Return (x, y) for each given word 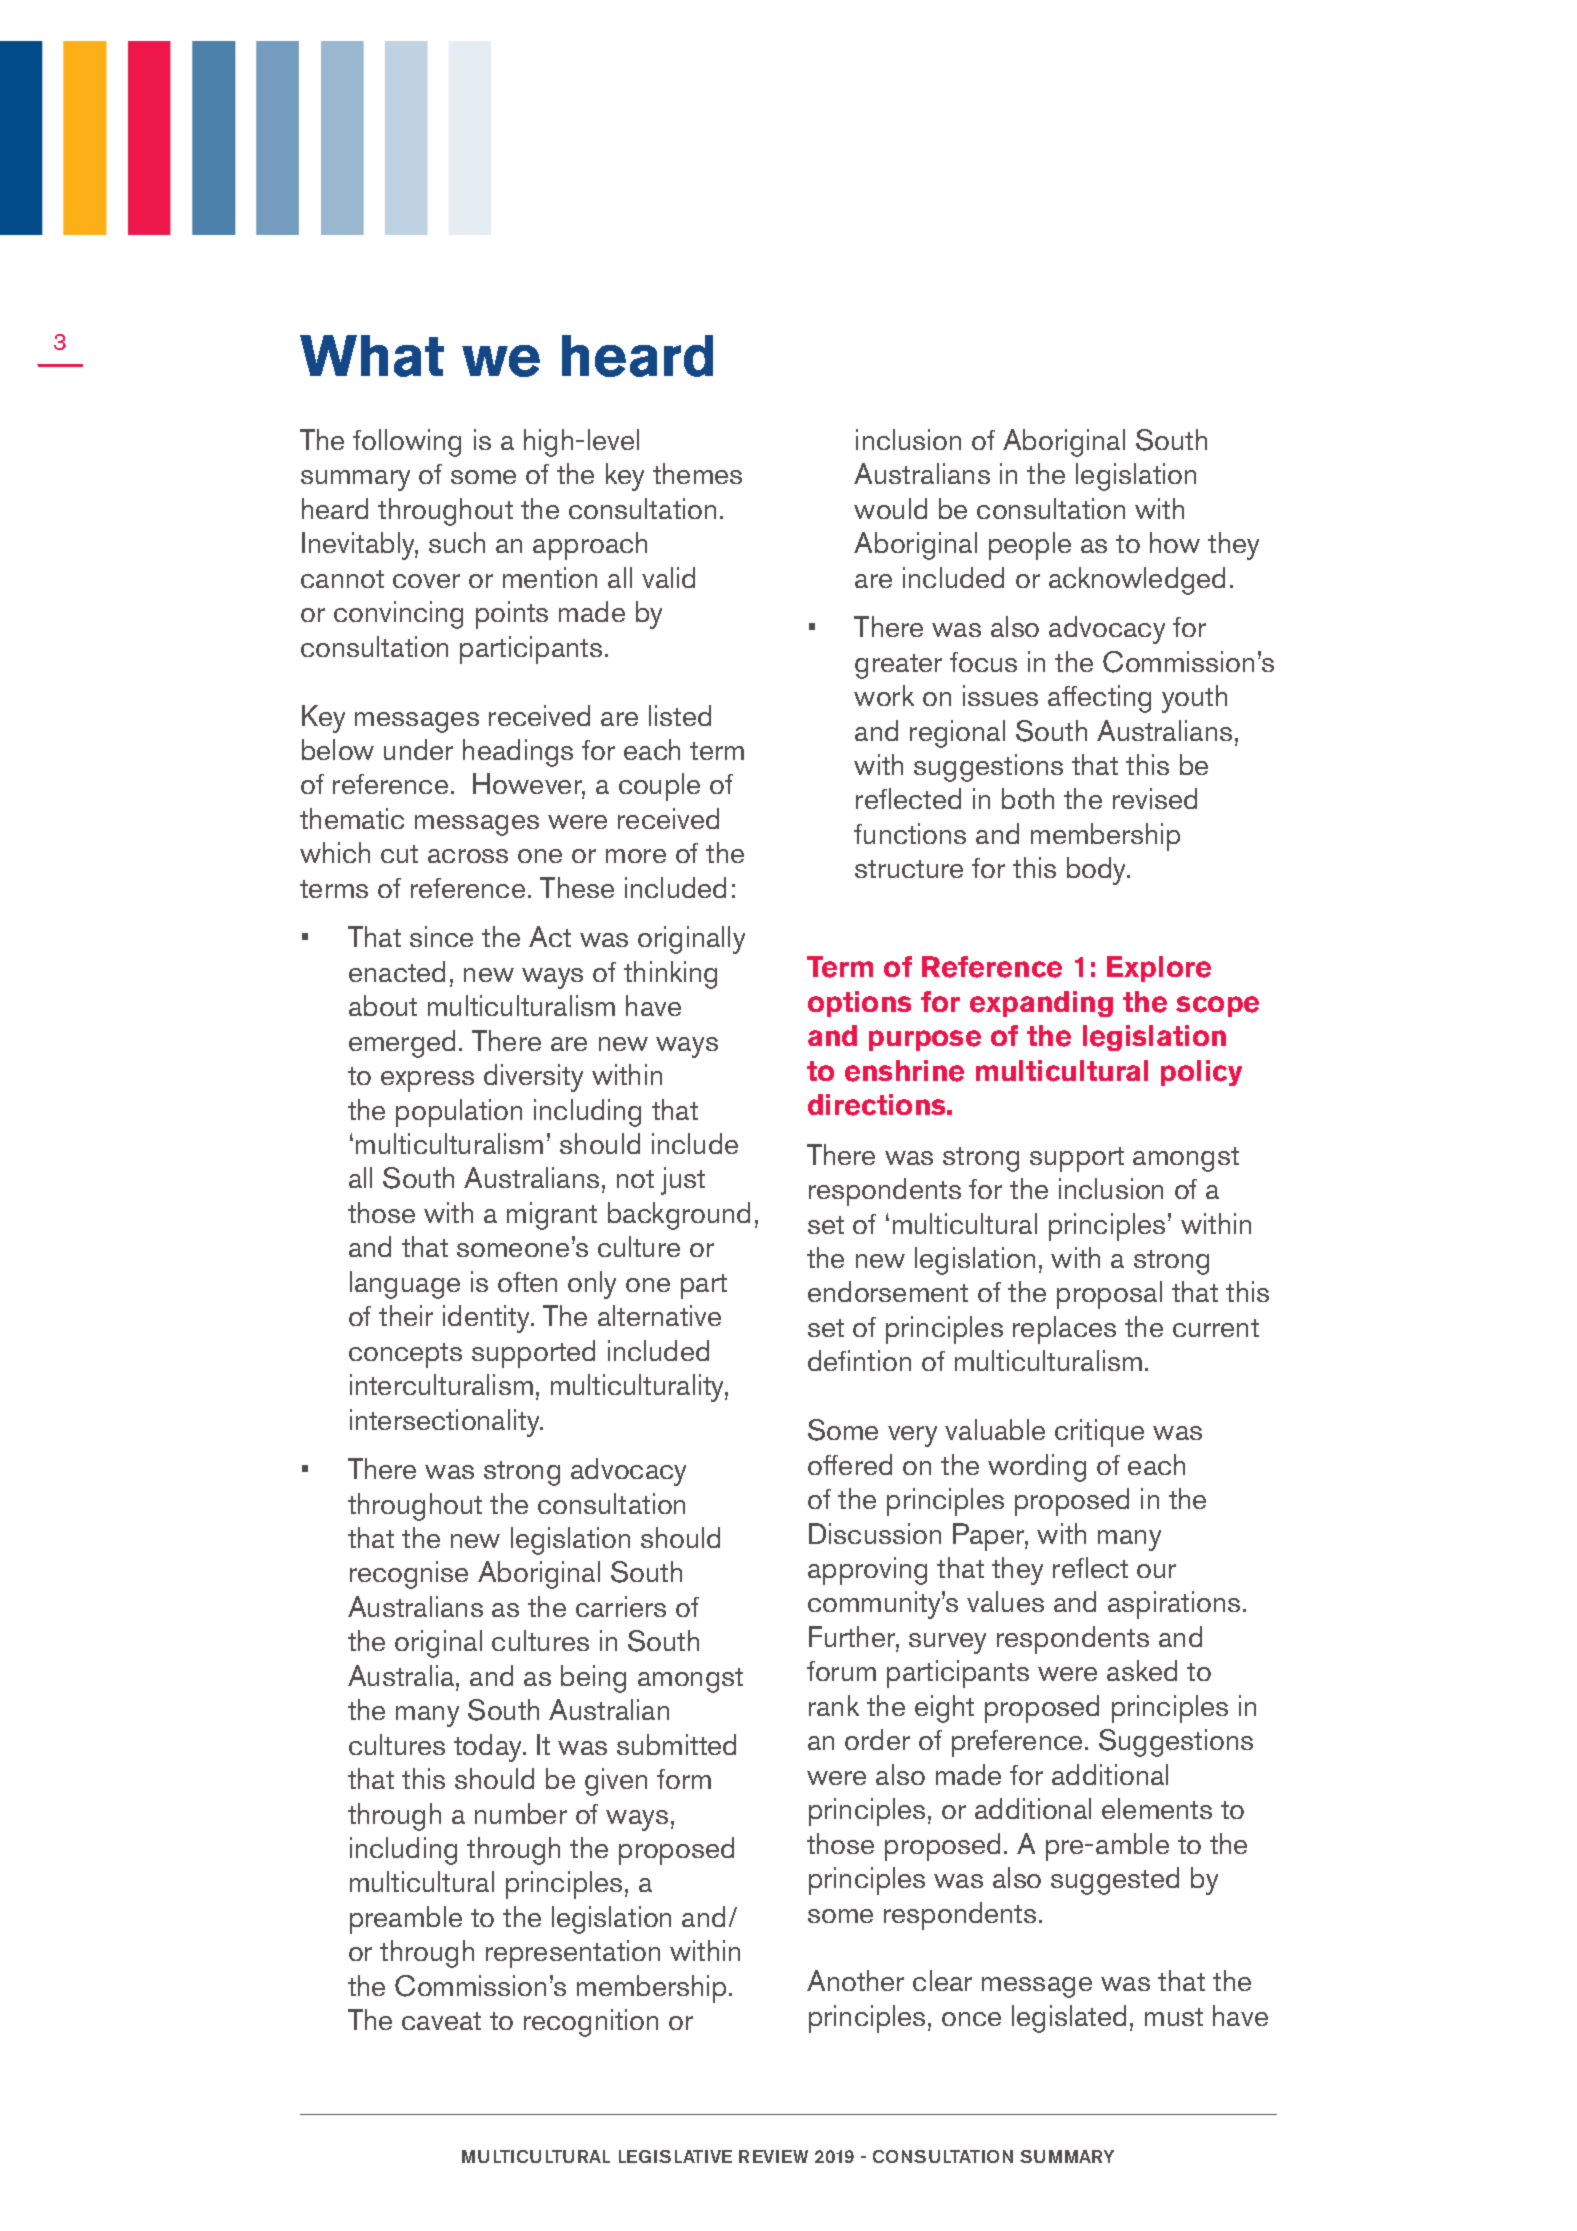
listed (680, 715)
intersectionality (446, 1423)
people (1030, 546)
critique (1099, 1433)
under (418, 749)
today (489, 1748)
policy (1201, 1073)
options (859, 1004)
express (427, 1081)
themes (697, 473)
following (407, 443)
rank (834, 1705)
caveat (441, 2021)
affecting (1099, 699)
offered (850, 1464)
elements (1157, 1808)
